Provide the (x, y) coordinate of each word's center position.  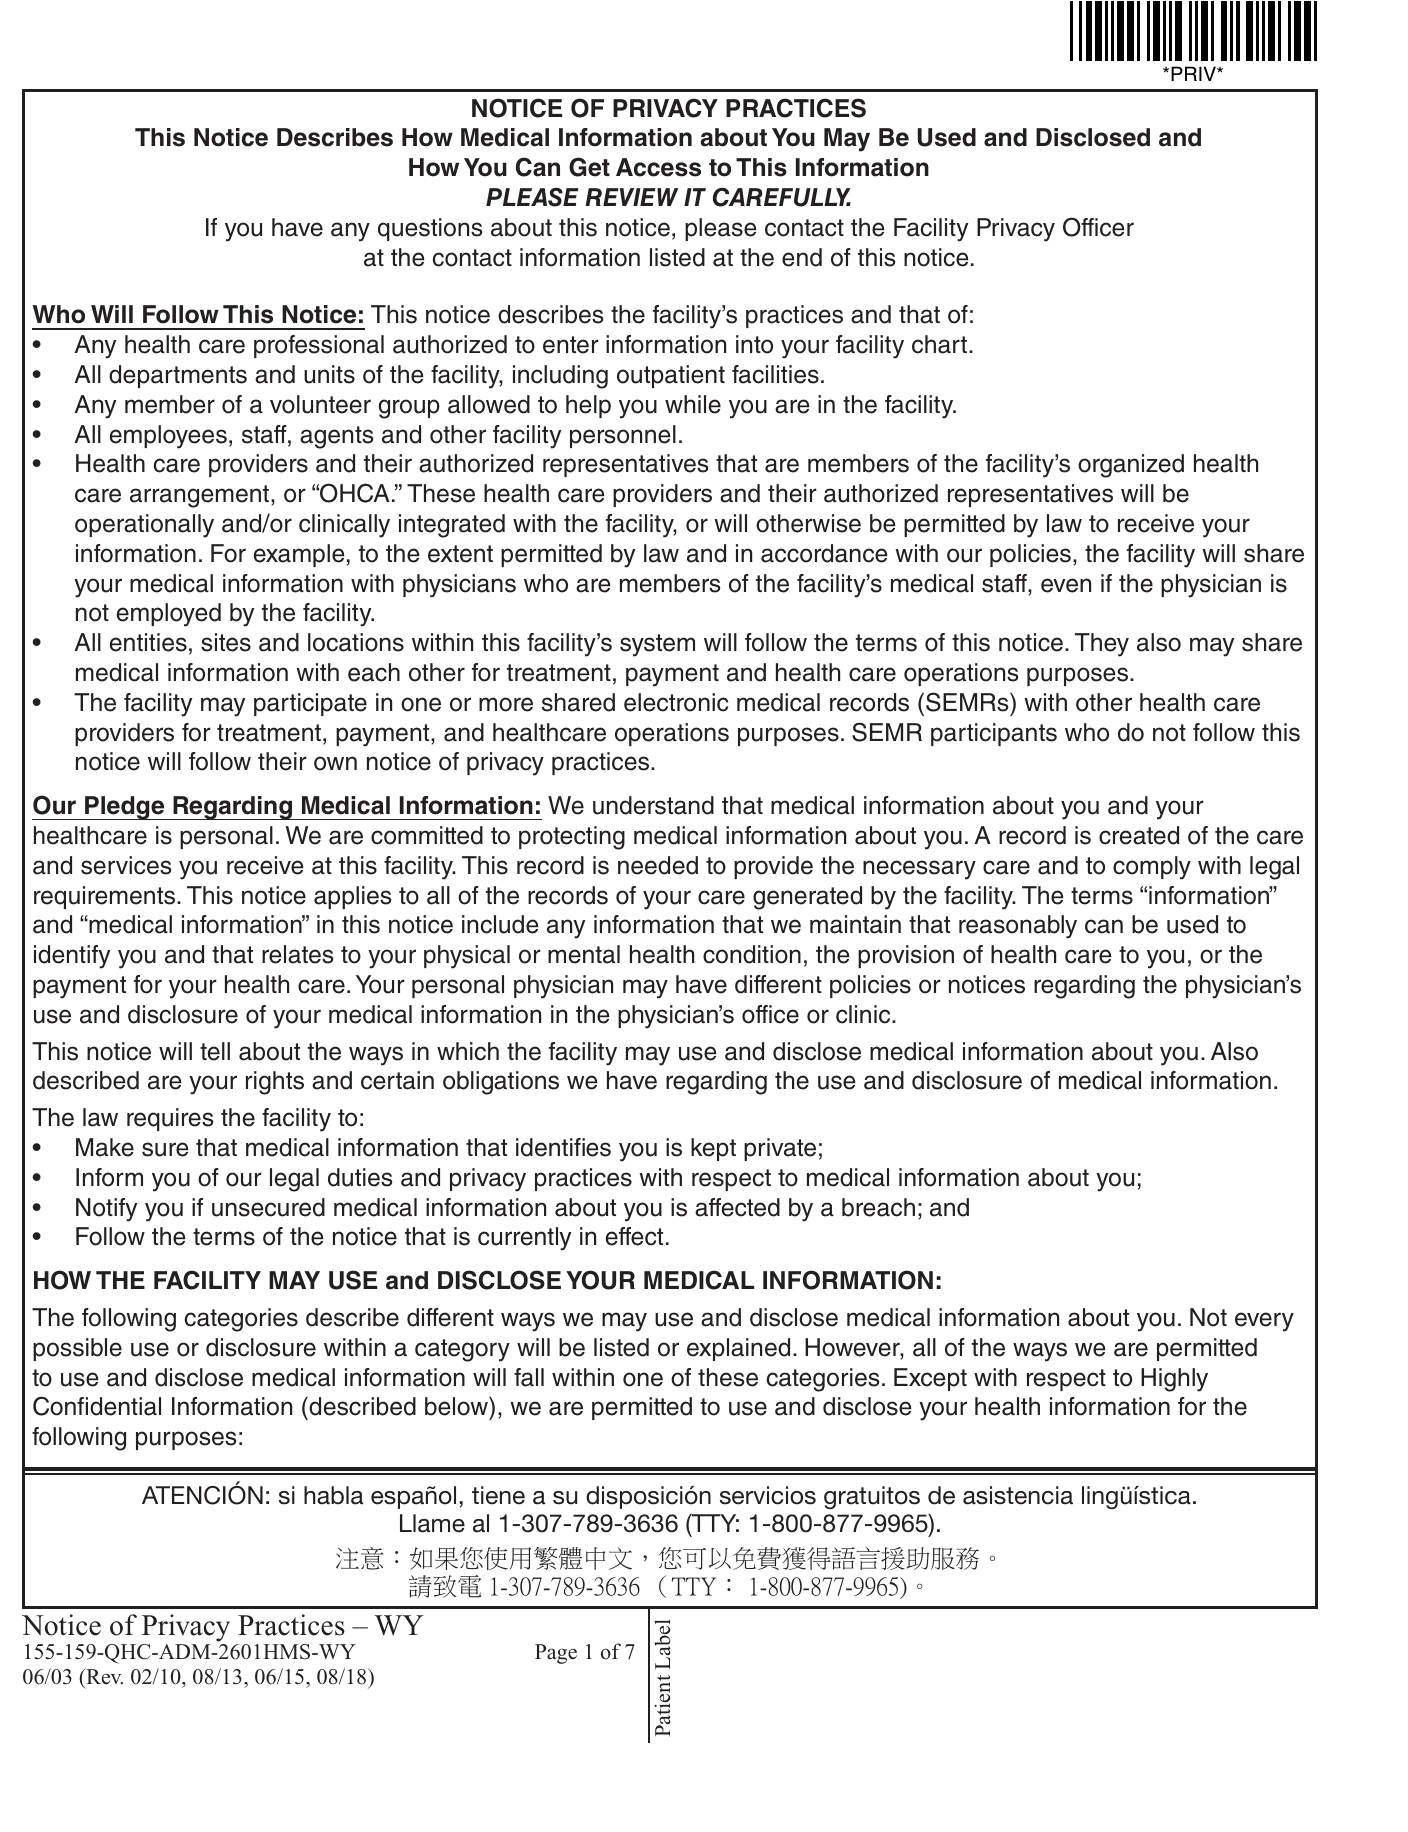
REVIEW (631, 197)
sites (226, 642)
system (657, 645)
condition (752, 954)
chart (939, 344)
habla (333, 1495)
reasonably (1018, 927)
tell (215, 1051)
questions (430, 229)
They (1102, 645)
